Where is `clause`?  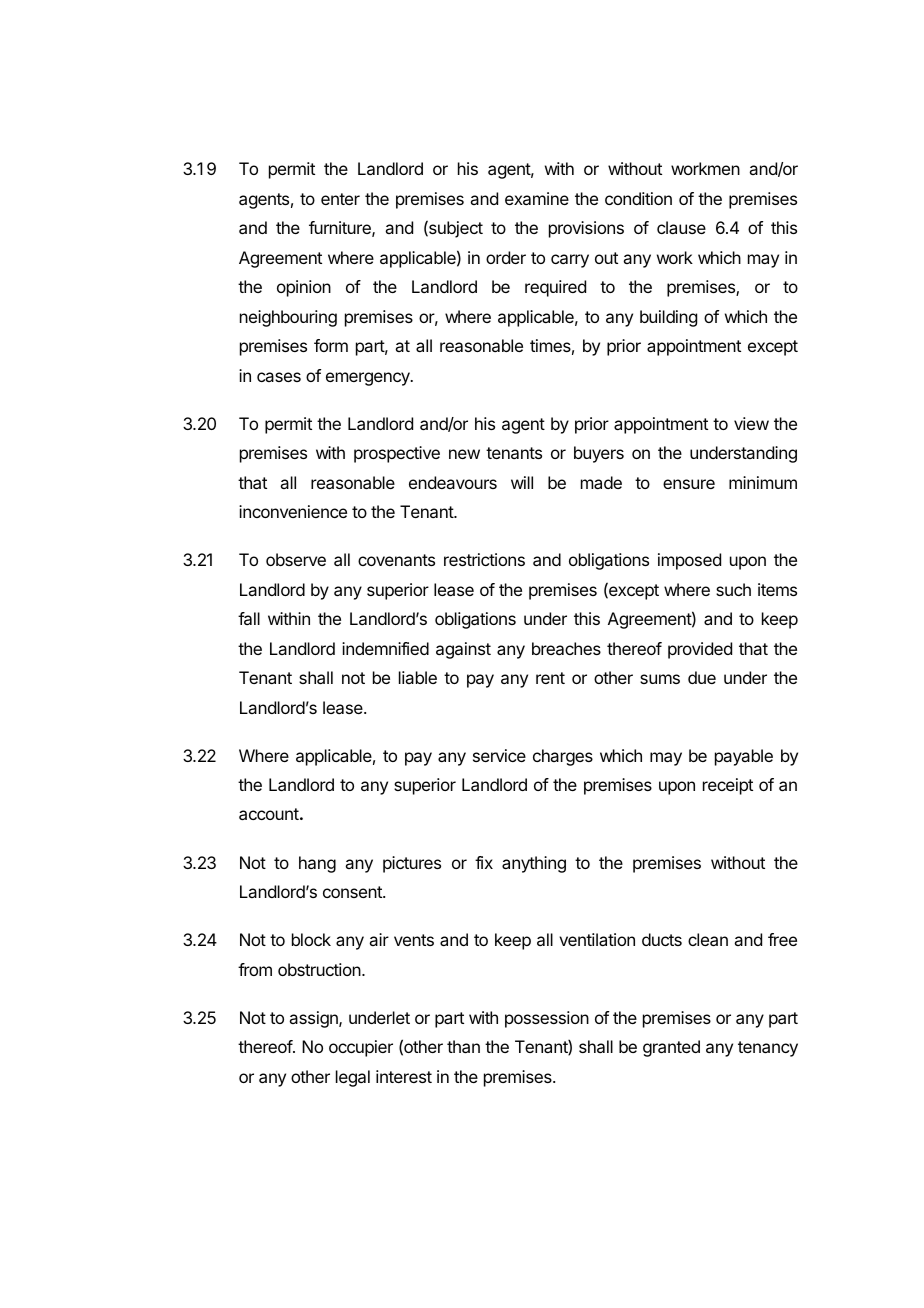
clause is located at coordinates (681, 227).
